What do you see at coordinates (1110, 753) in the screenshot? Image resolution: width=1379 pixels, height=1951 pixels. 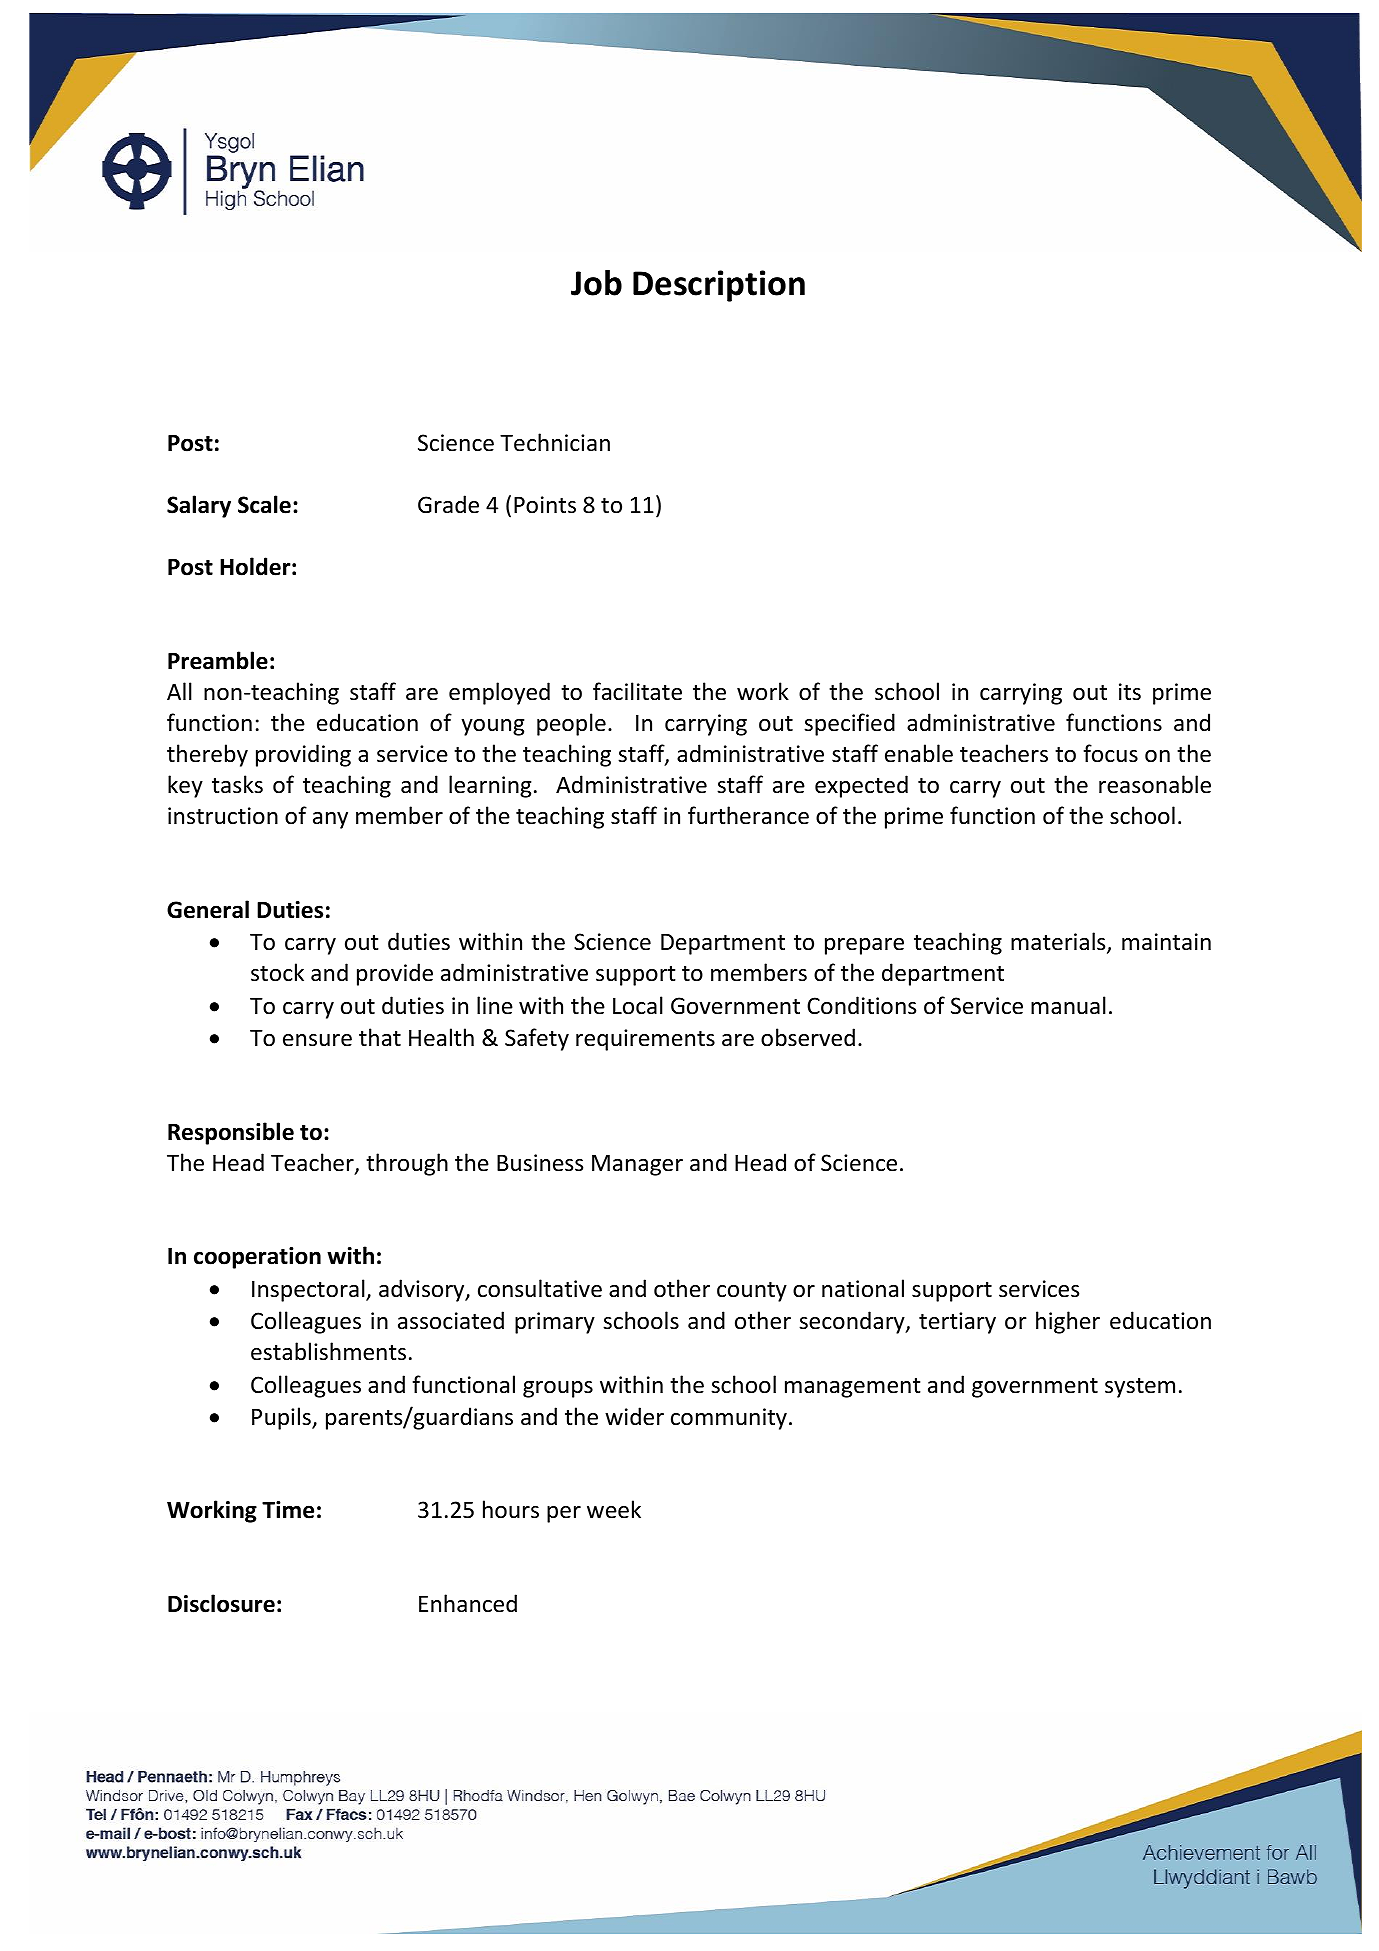 I see `focus` at bounding box center [1110, 753].
